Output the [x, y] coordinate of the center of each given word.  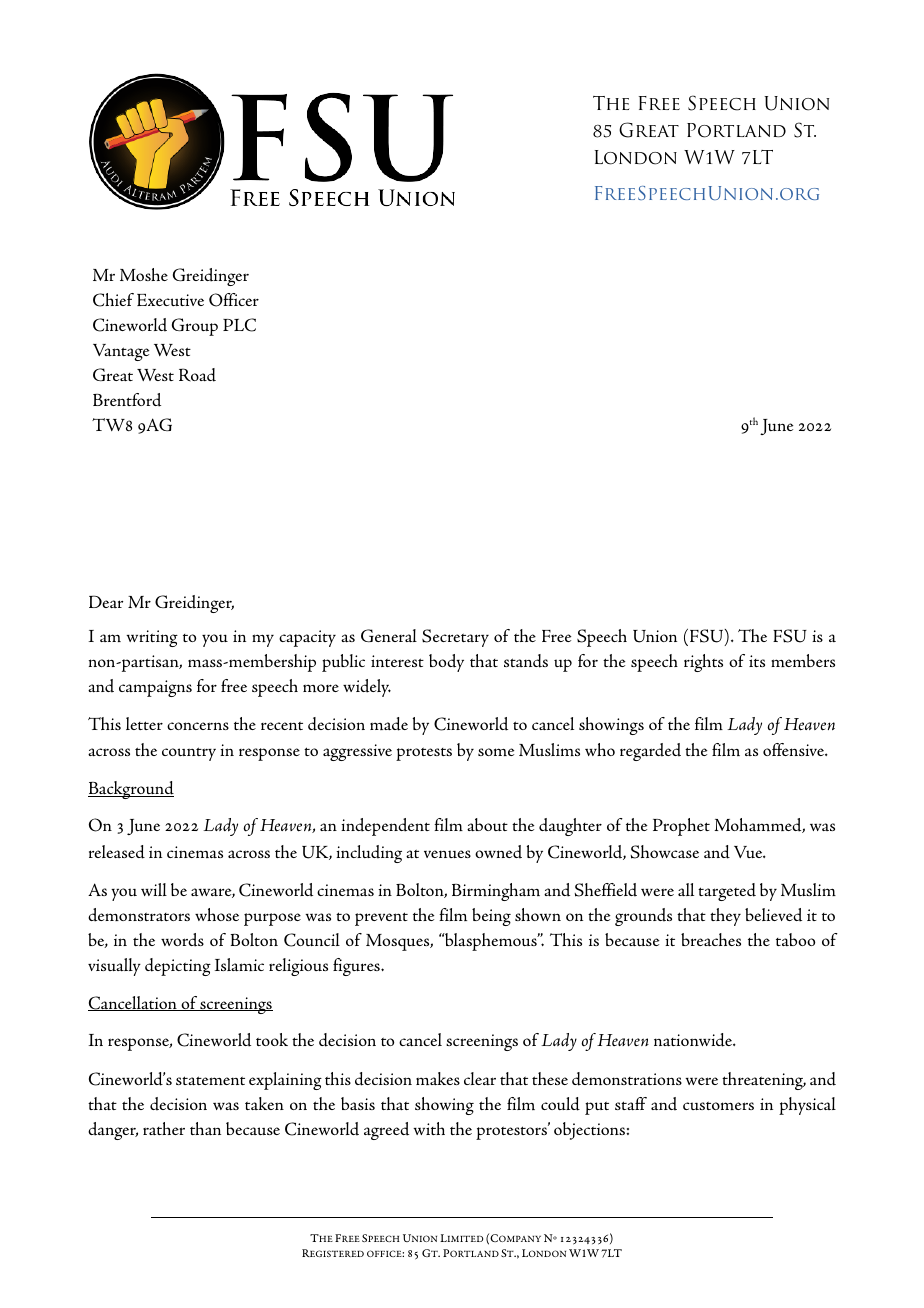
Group [195, 327]
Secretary [455, 638]
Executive [170, 300]
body [446, 663]
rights [703, 663]
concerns [198, 726]
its [757, 661]
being [491, 917]
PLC [239, 325]
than [205, 1128]
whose [217, 914]
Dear [106, 601]
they [725, 917]
